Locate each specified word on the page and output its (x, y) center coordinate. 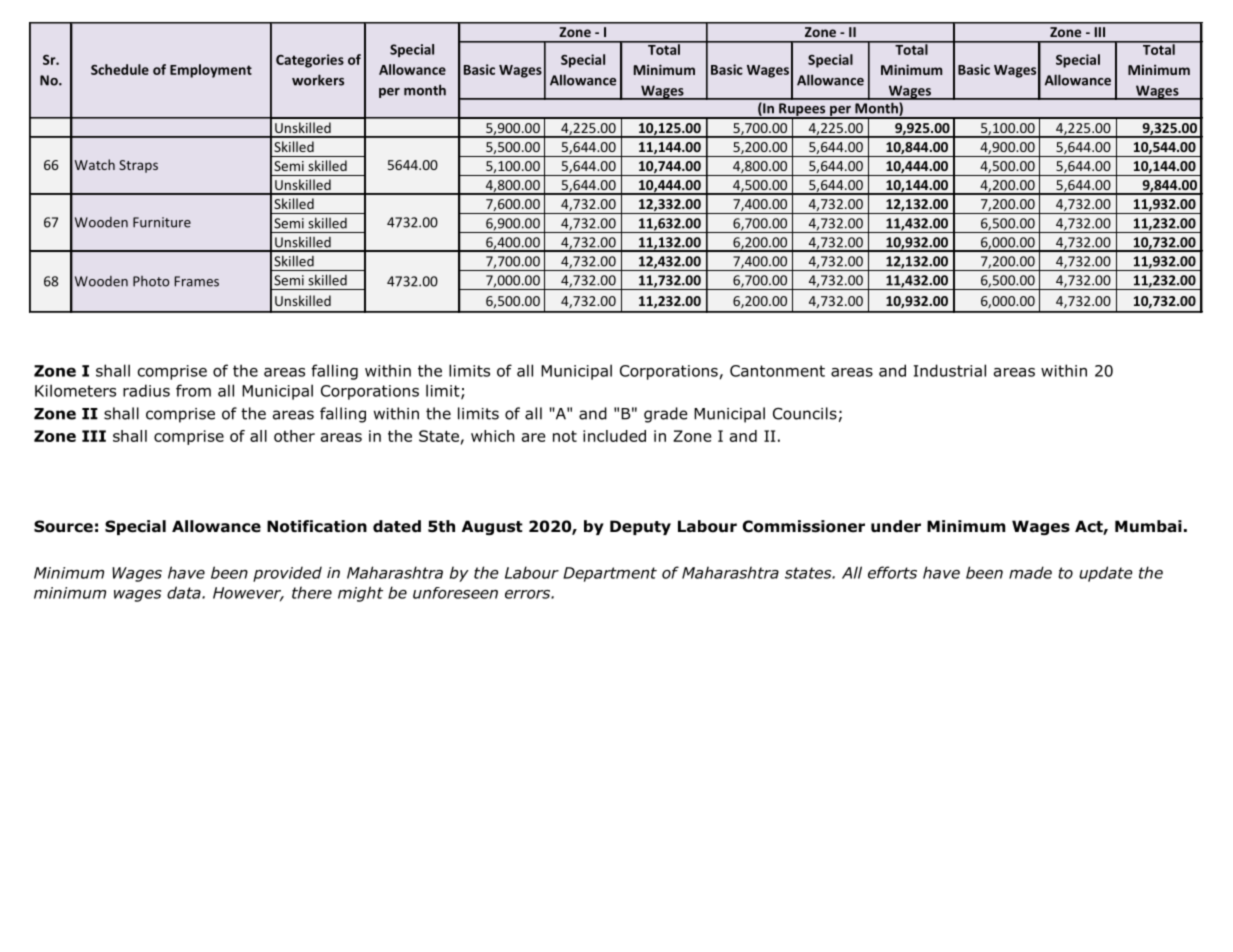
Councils (805, 413)
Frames (197, 281)
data (185, 592)
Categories (310, 61)
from (193, 390)
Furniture (162, 222)
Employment (211, 71)
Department (610, 574)
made (1030, 572)
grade (666, 415)
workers (318, 80)
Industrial (950, 370)
